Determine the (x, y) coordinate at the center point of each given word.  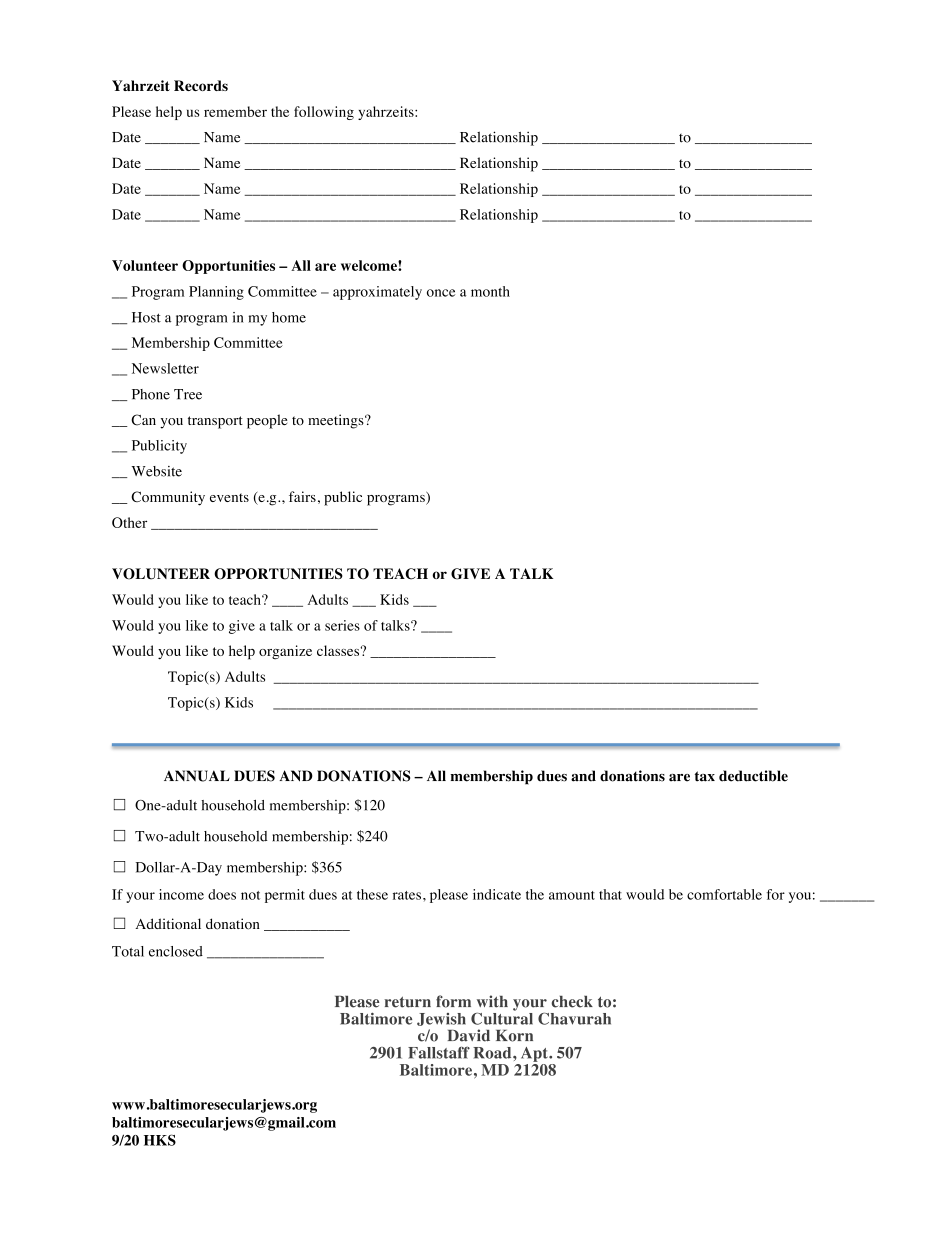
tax (705, 776)
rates (407, 895)
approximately (377, 293)
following (324, 113)
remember (235, 111)
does (222, 894)
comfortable (724, 894)
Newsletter (165, 368)
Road (493, 1053)
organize (285, 652)
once (441, 293)
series (342, 625)
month (490, 291)
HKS (160, 1140)
